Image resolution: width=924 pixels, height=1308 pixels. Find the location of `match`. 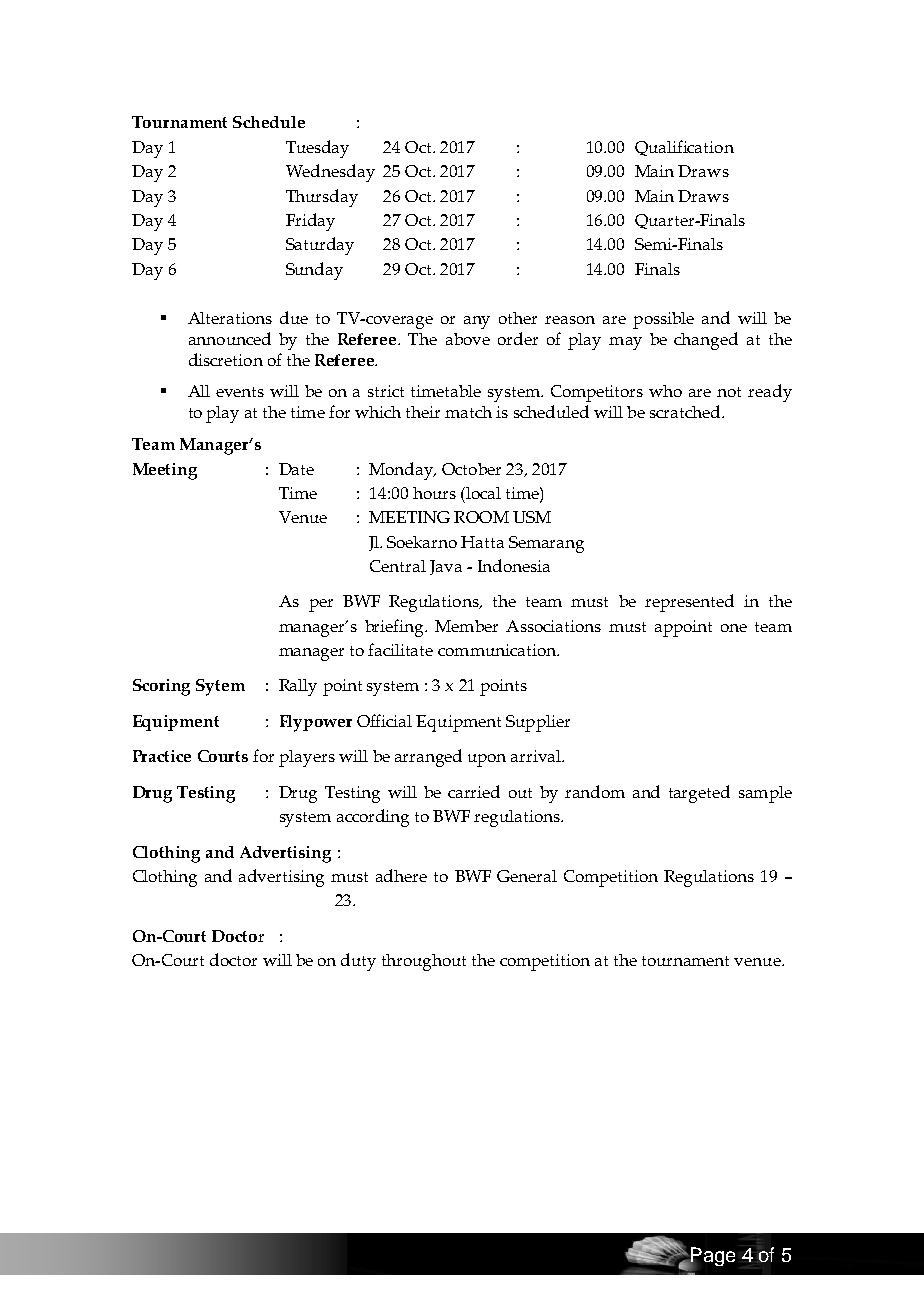

match is located at coordinates (468, 412).
